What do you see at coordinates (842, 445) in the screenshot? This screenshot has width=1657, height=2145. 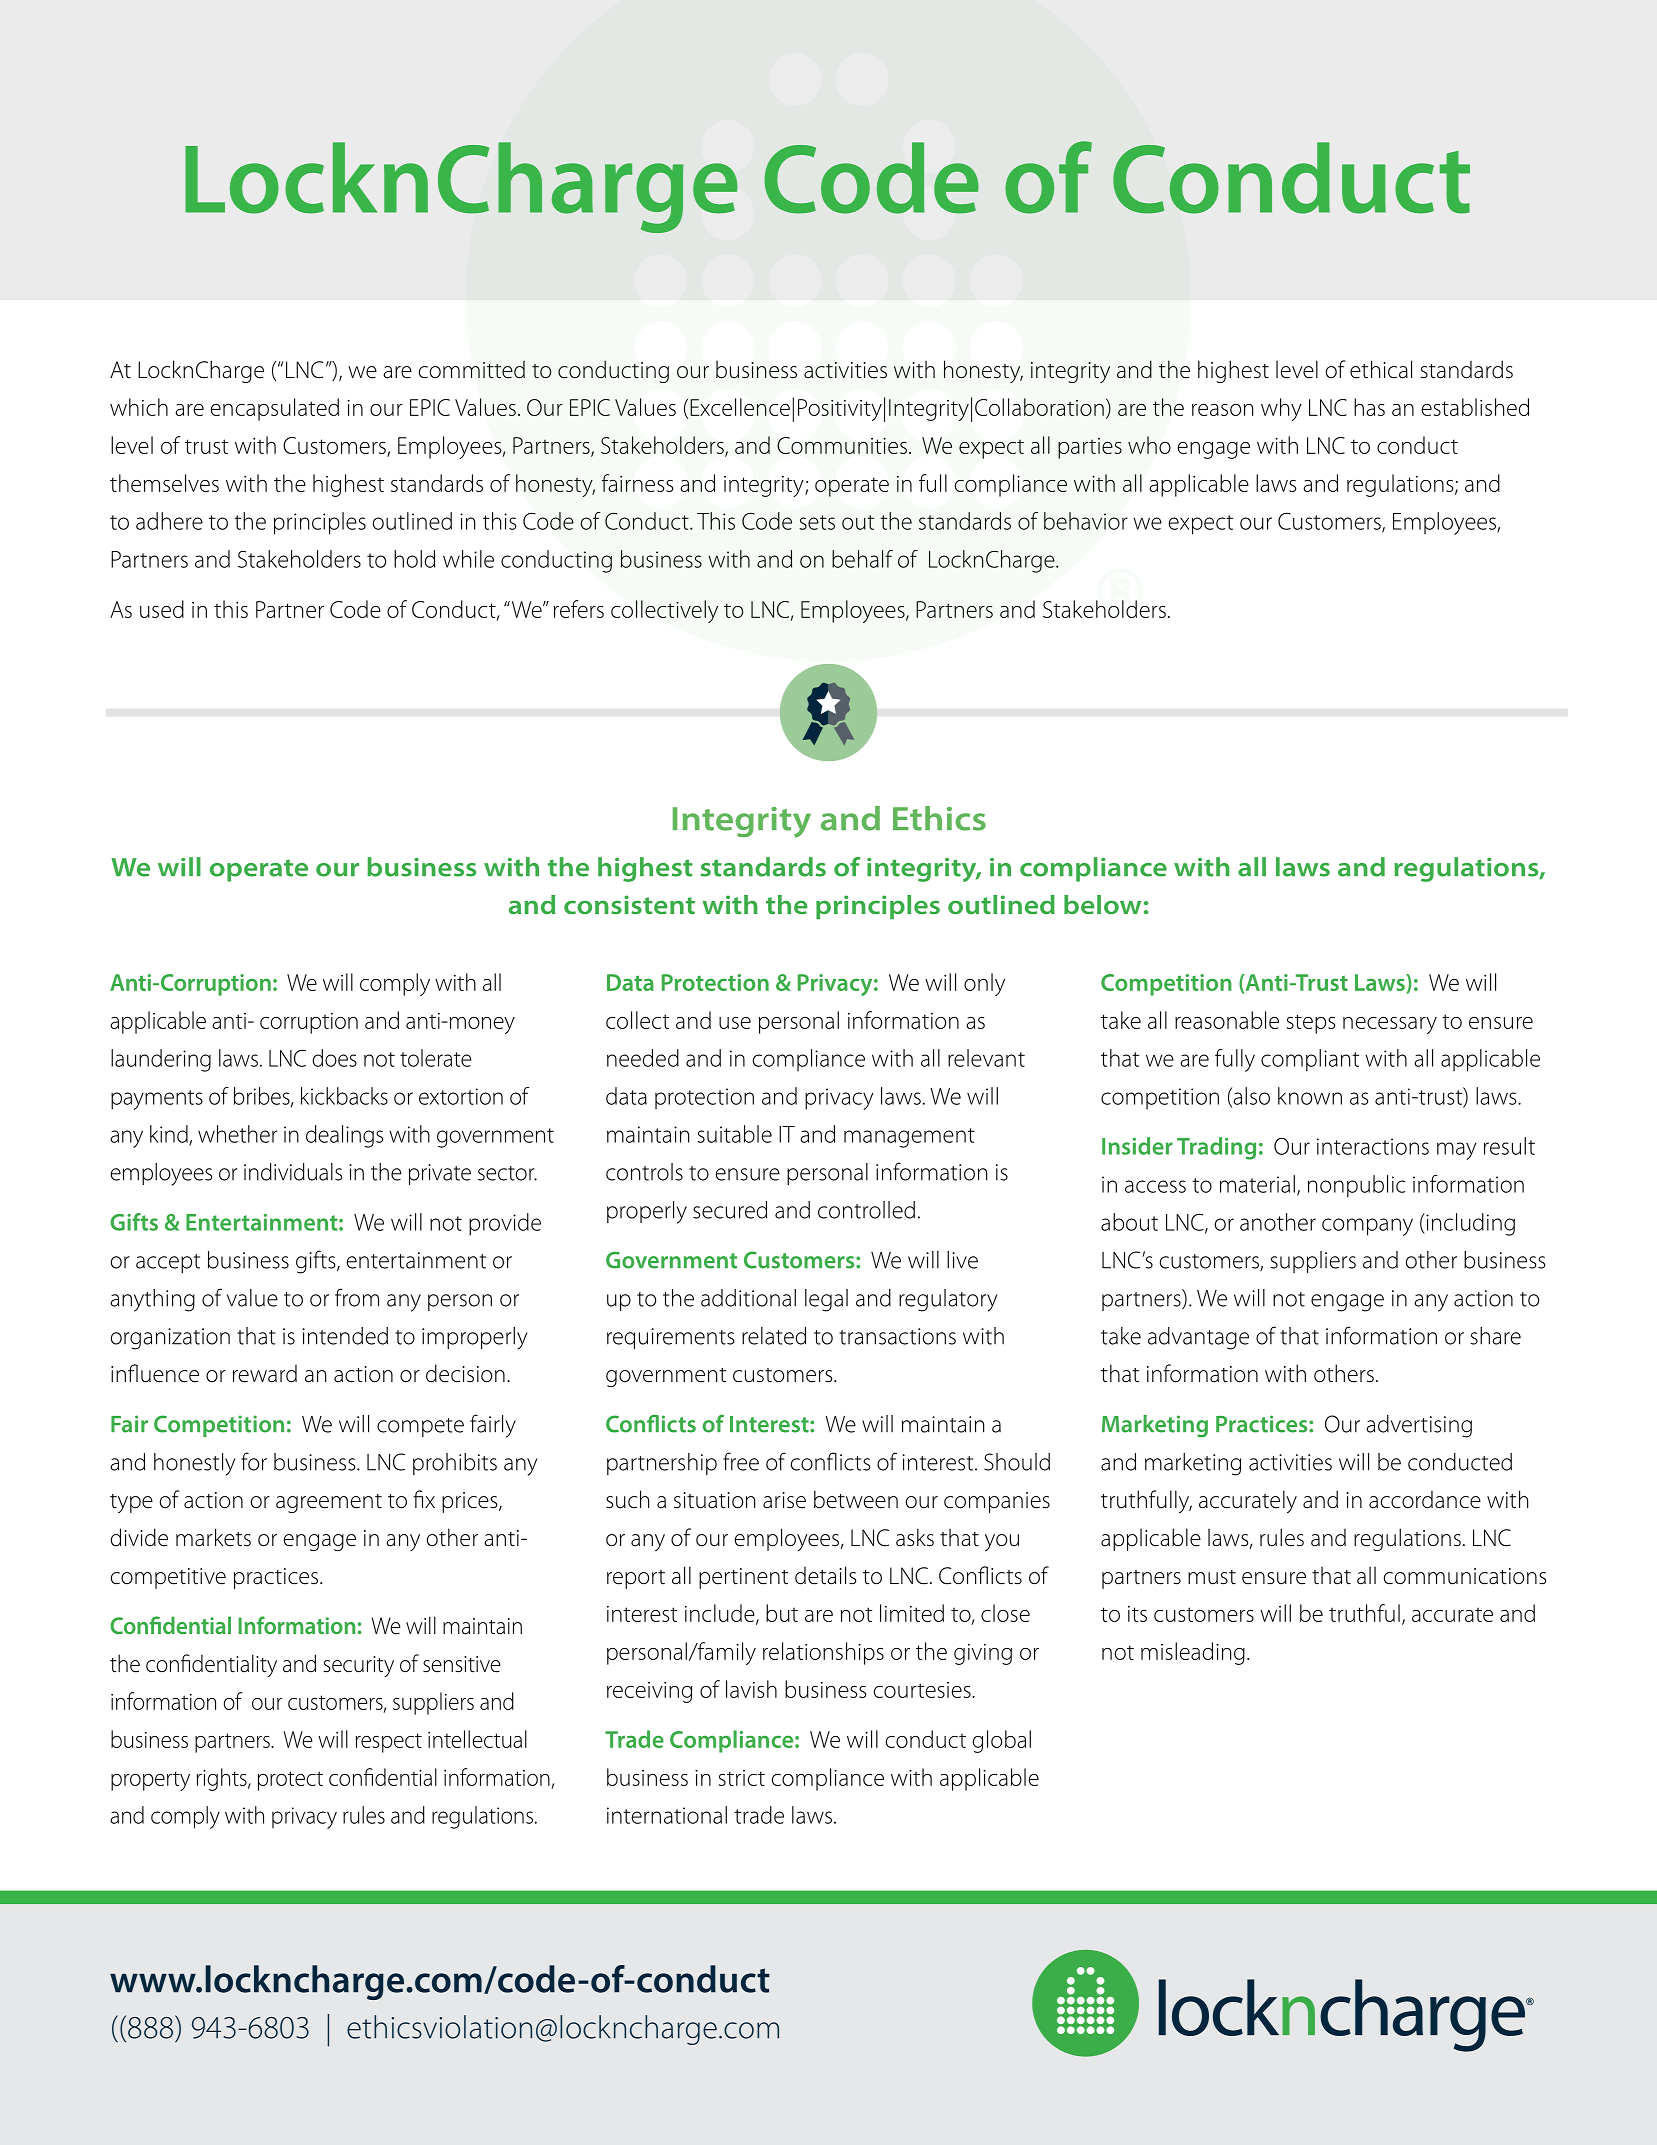 I see `Communities` at bounding box center [842, 445].
